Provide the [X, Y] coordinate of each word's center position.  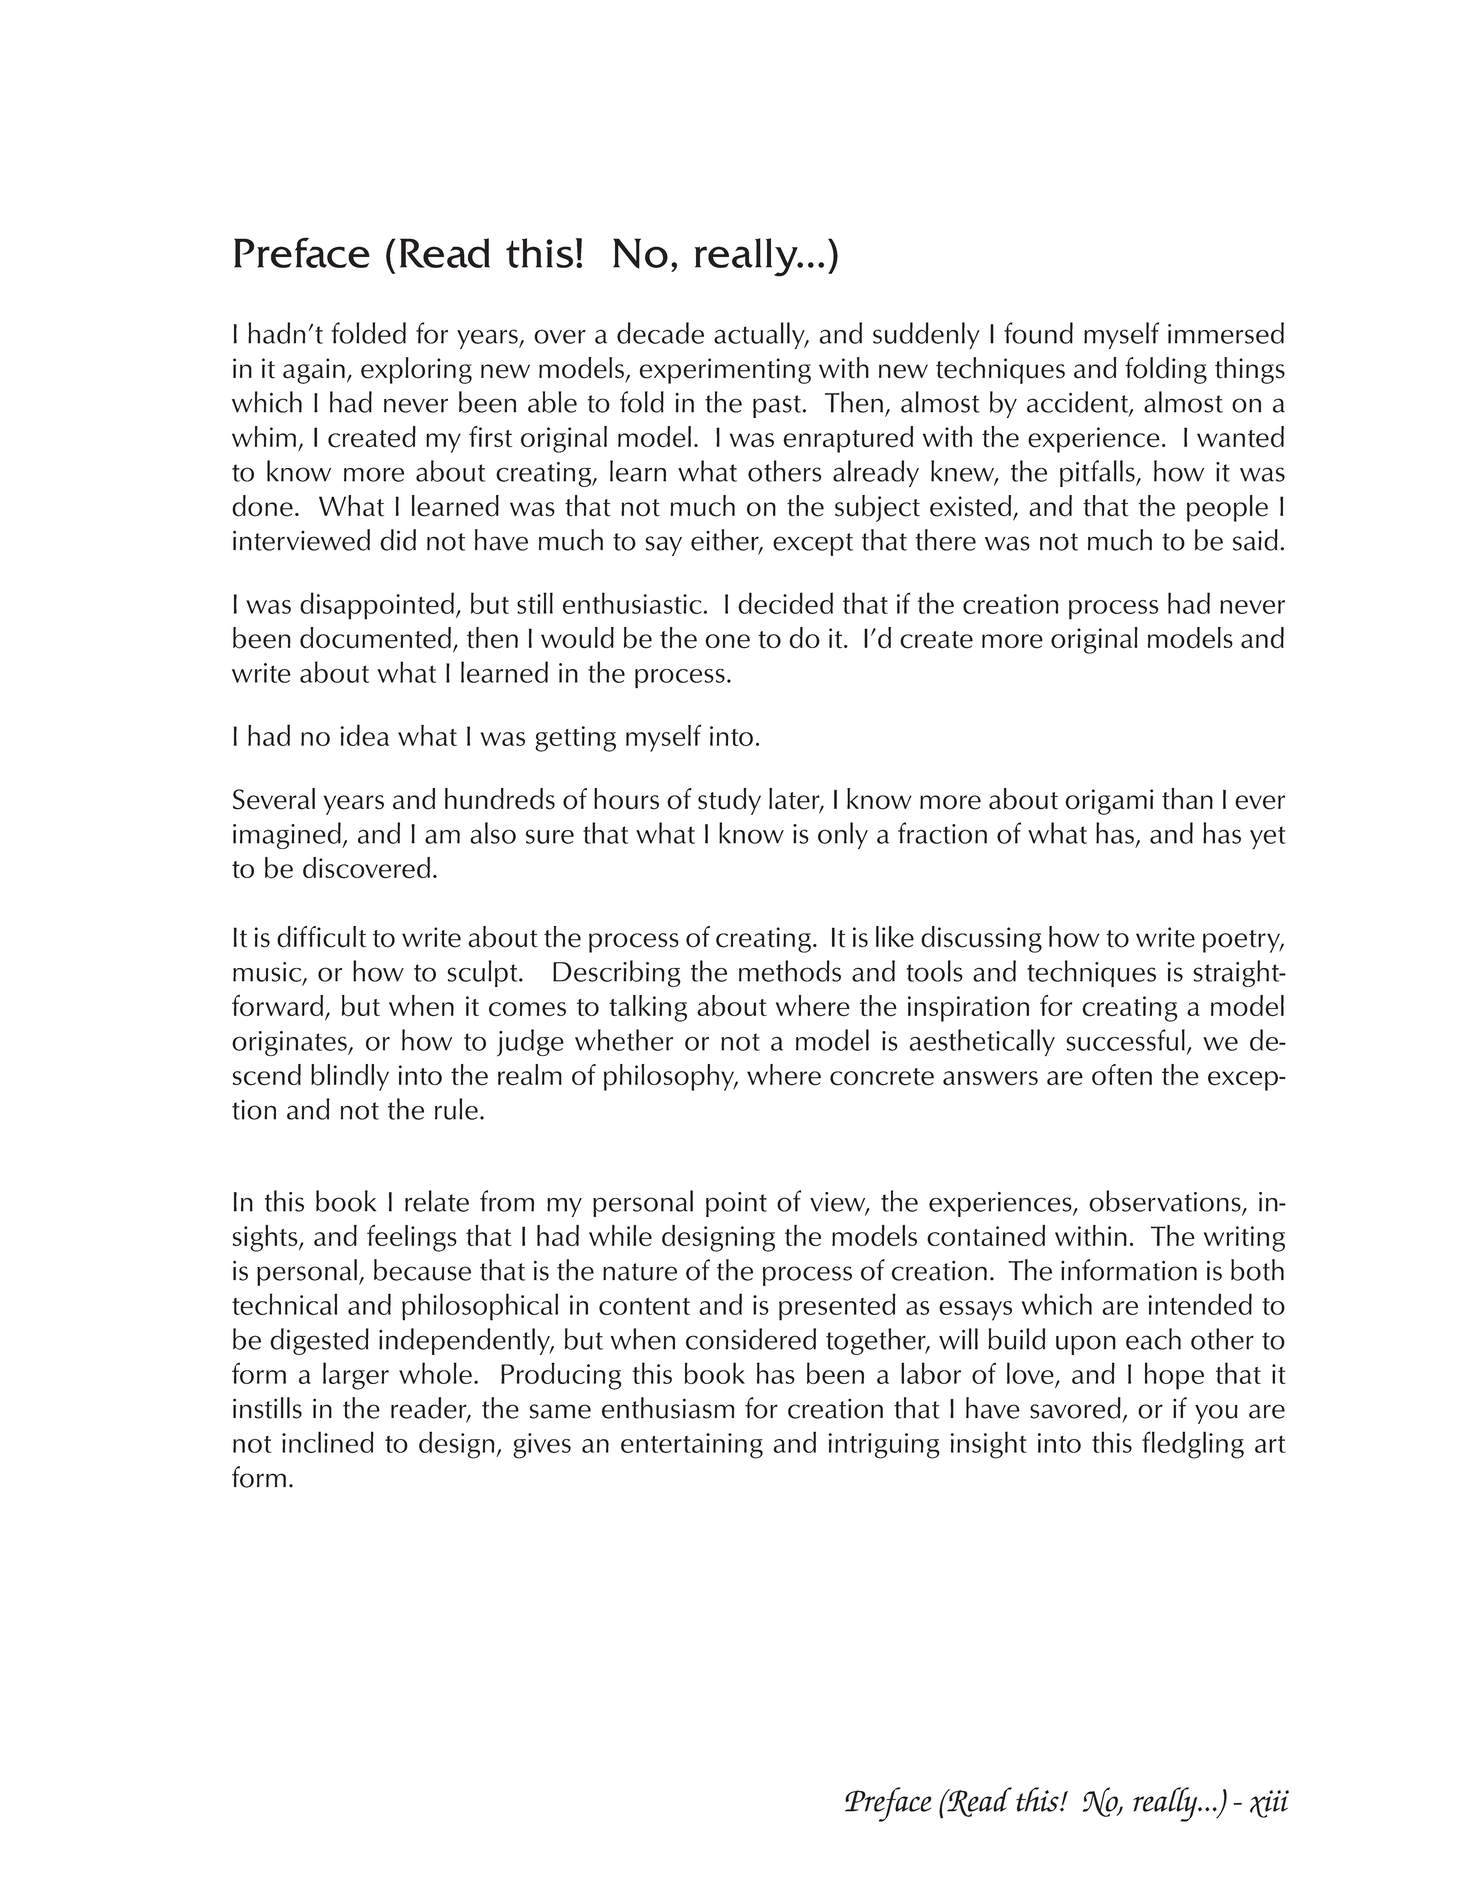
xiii [1269, 1804]
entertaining [692, 1446]
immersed [1226, 333]
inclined [328, 1442]
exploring [416, 370]
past [777, 406]
